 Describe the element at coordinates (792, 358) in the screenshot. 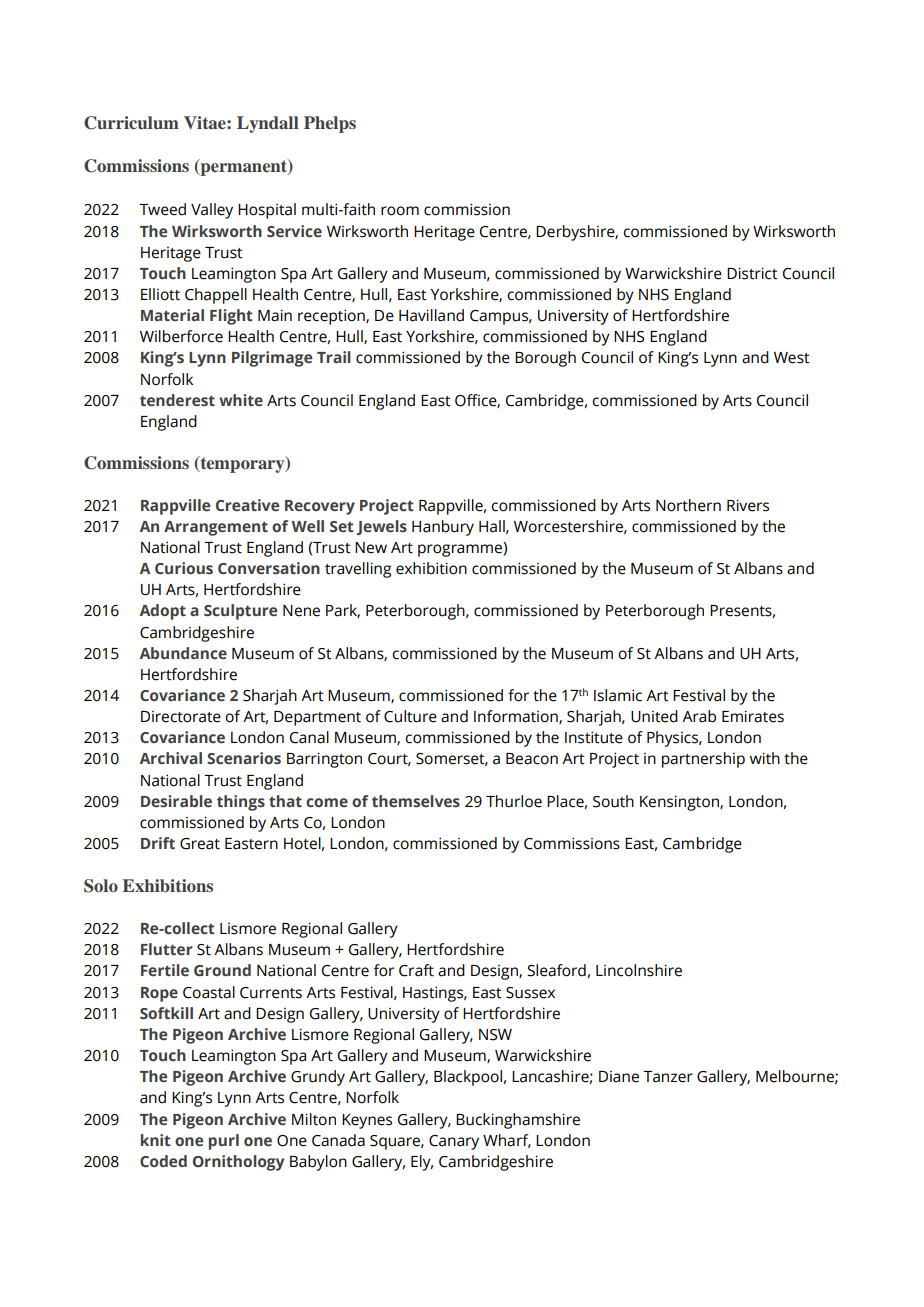

I see `West` at that location.
